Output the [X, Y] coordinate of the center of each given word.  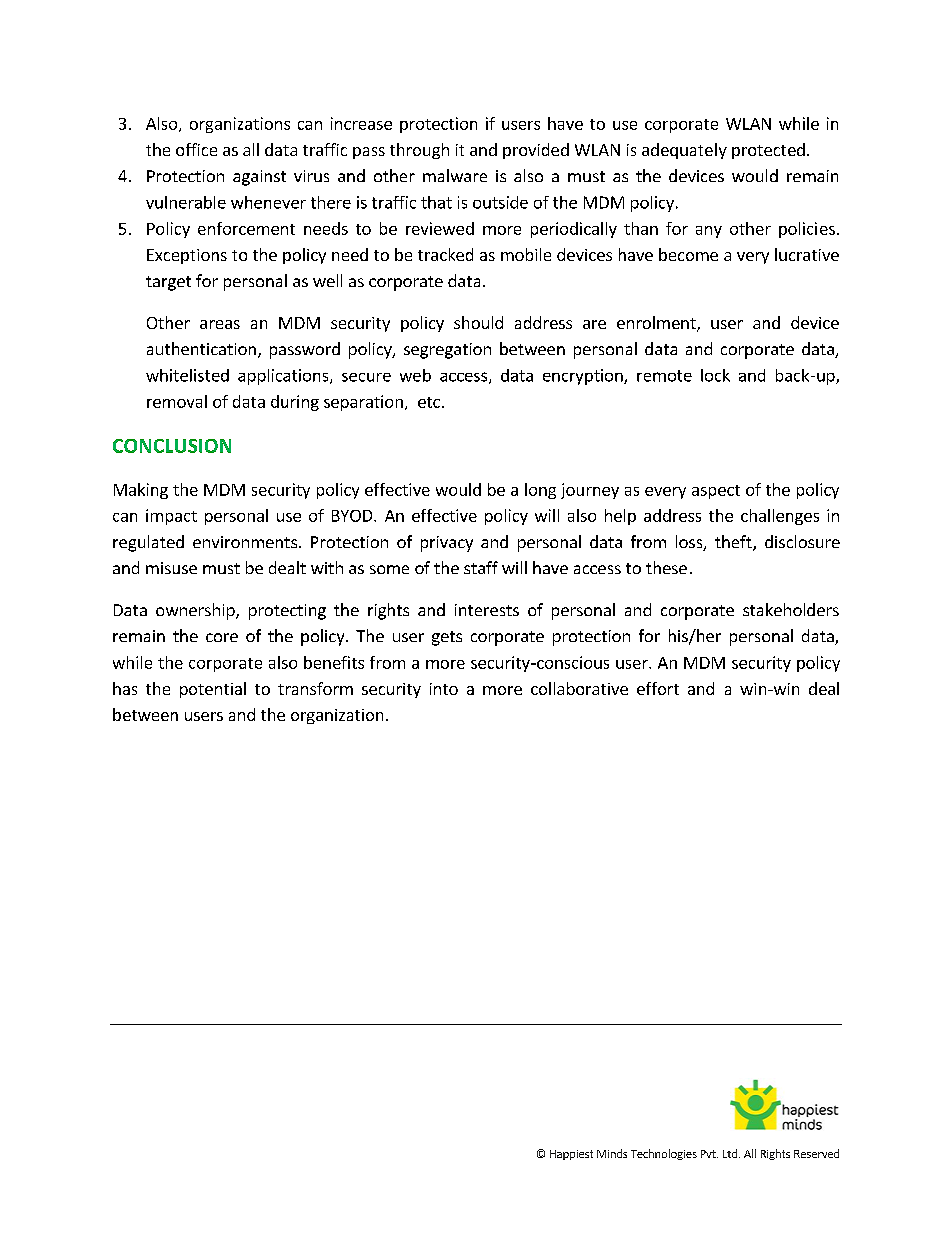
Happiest [571, 1155]
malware [455, 175]
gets [447, 638]
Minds [612, 1153]
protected [768, 151]
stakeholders [791, 609]
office [196, 149]
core [222, 637]
